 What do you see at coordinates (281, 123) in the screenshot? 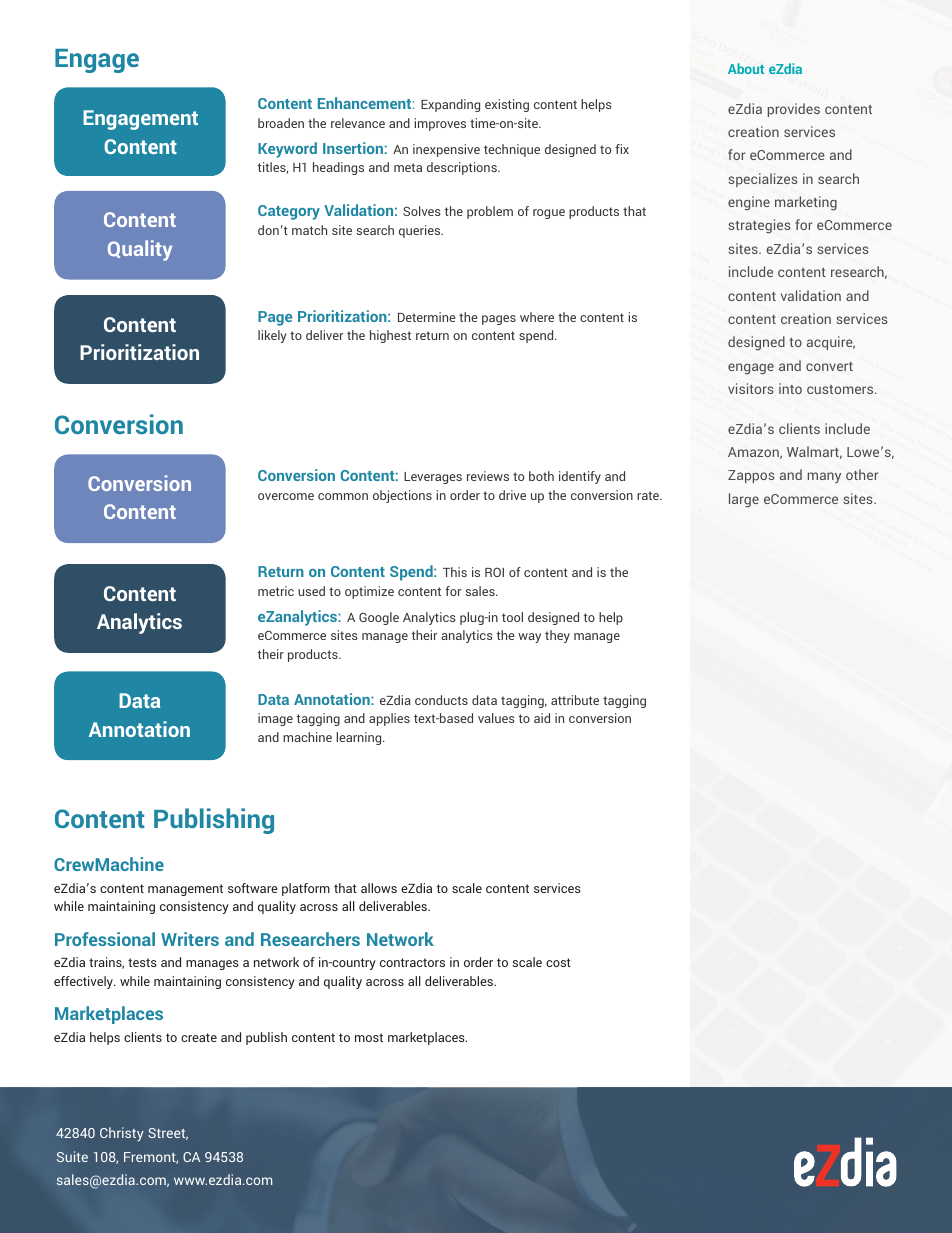
I see `broaden` at bounding box center [281, 123].
